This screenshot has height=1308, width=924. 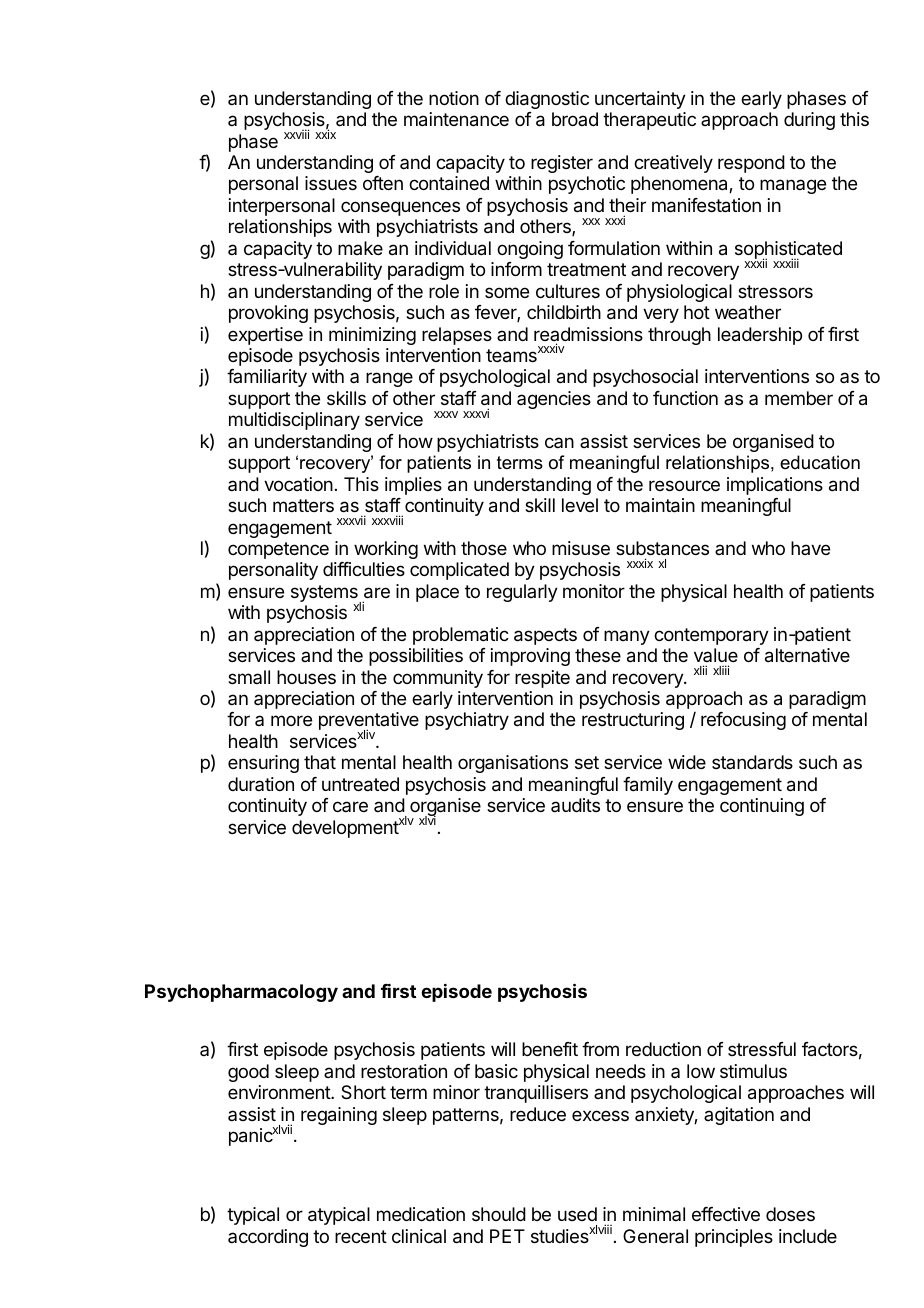 I want to click on respond, so click(x=751, y=164).
